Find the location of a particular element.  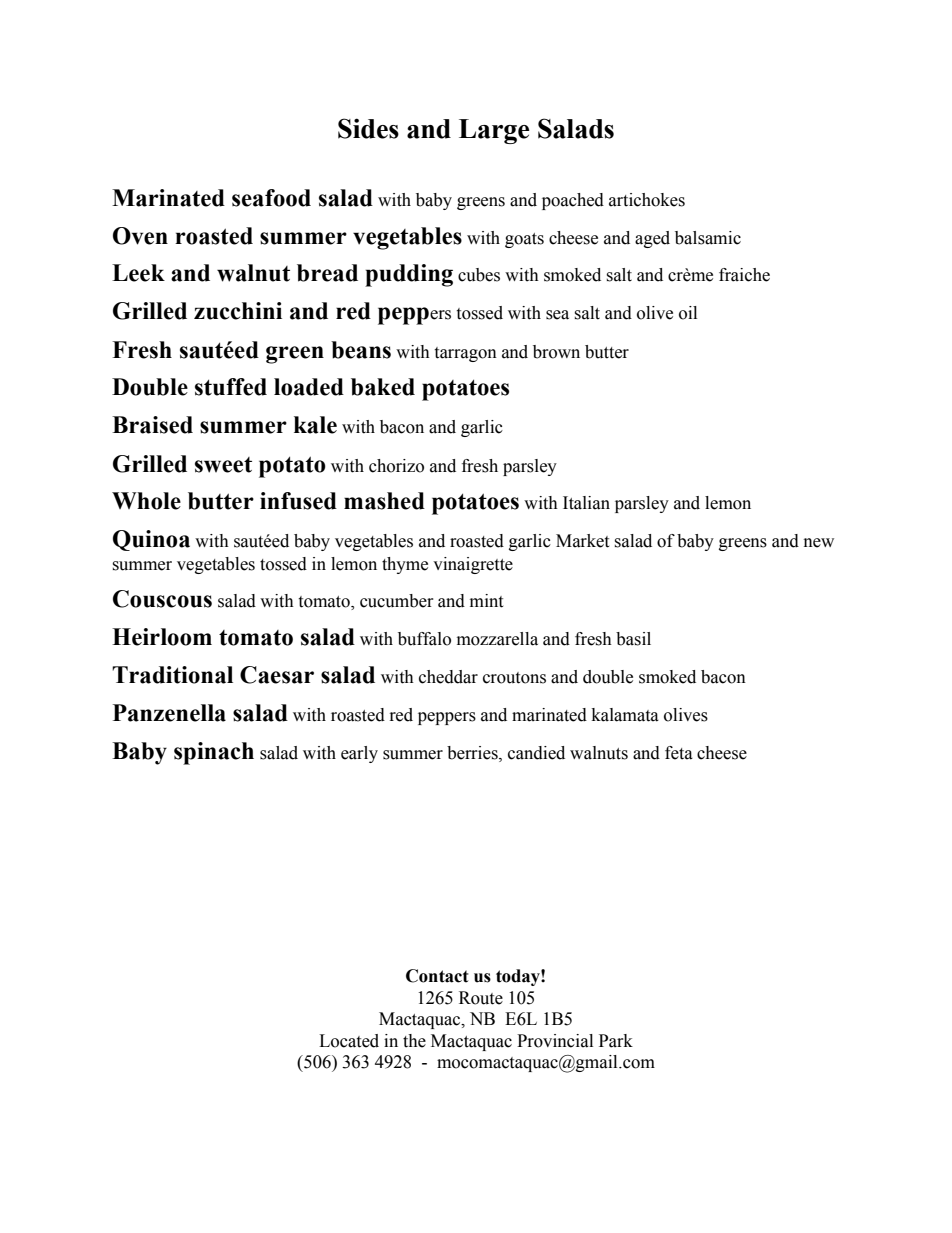

Park is located at coordinates (616, 1041).
